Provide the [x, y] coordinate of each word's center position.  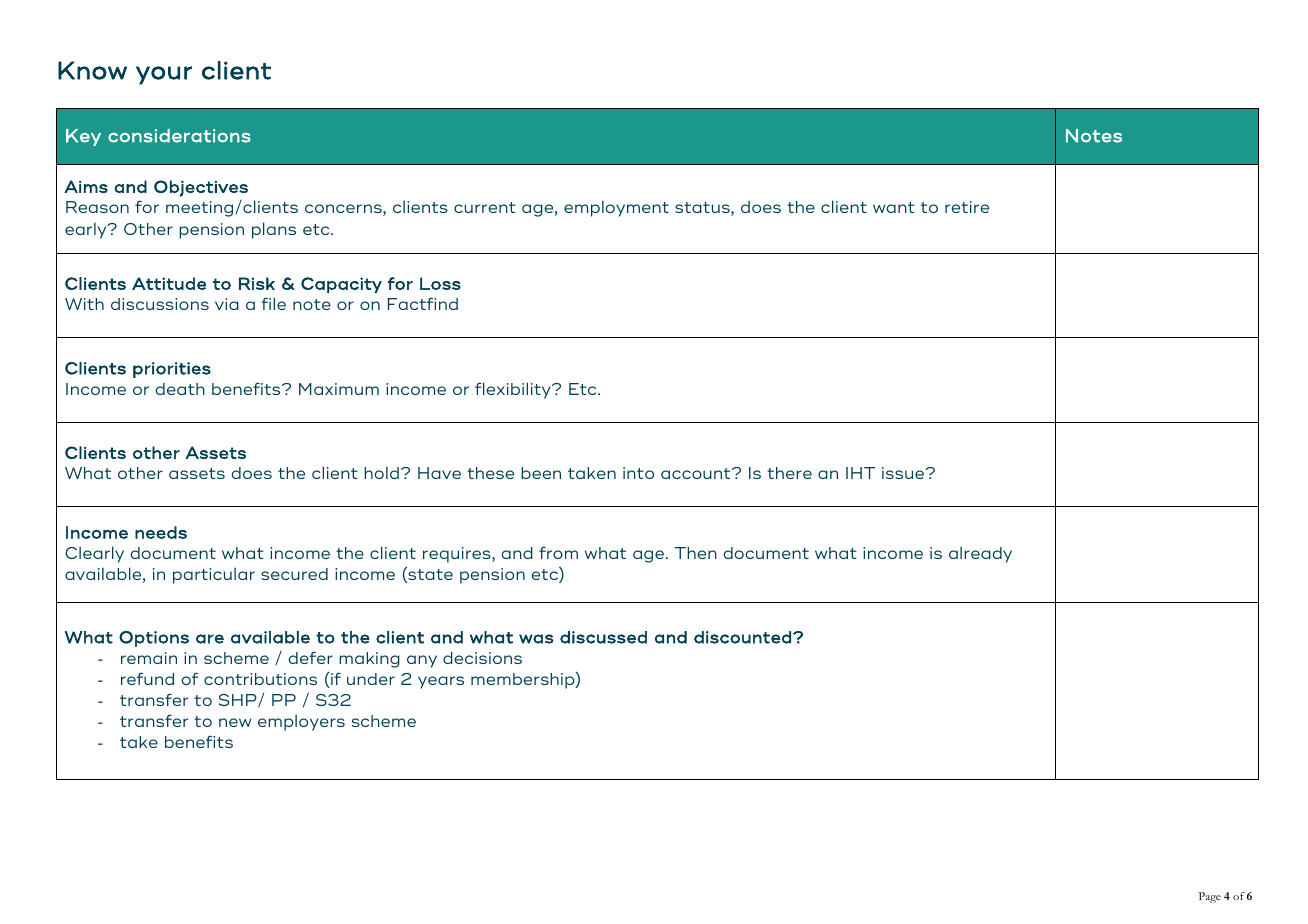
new [235, 722]
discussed [603, 637]
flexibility [514, 390]
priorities [172, 370]
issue [904, 473]
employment [616, 208]
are [210, 639]
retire [967, 207]
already [980, 554]
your [164, 75]
